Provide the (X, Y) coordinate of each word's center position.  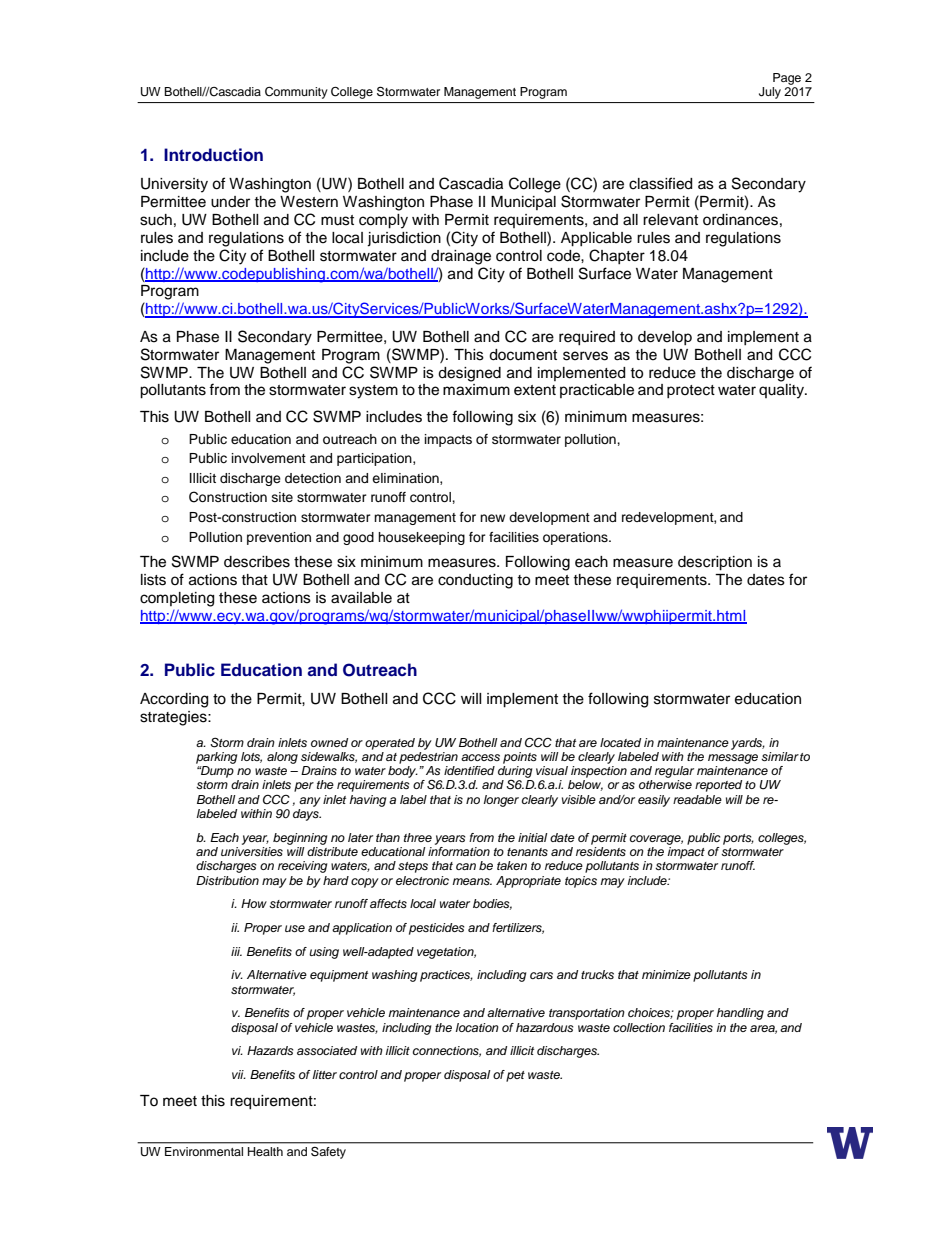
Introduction (213, 154)
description (715, 563)
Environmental (204, 1151)
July (770, 93)
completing (177, 599)
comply (383, 221)
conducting (475, 581)
